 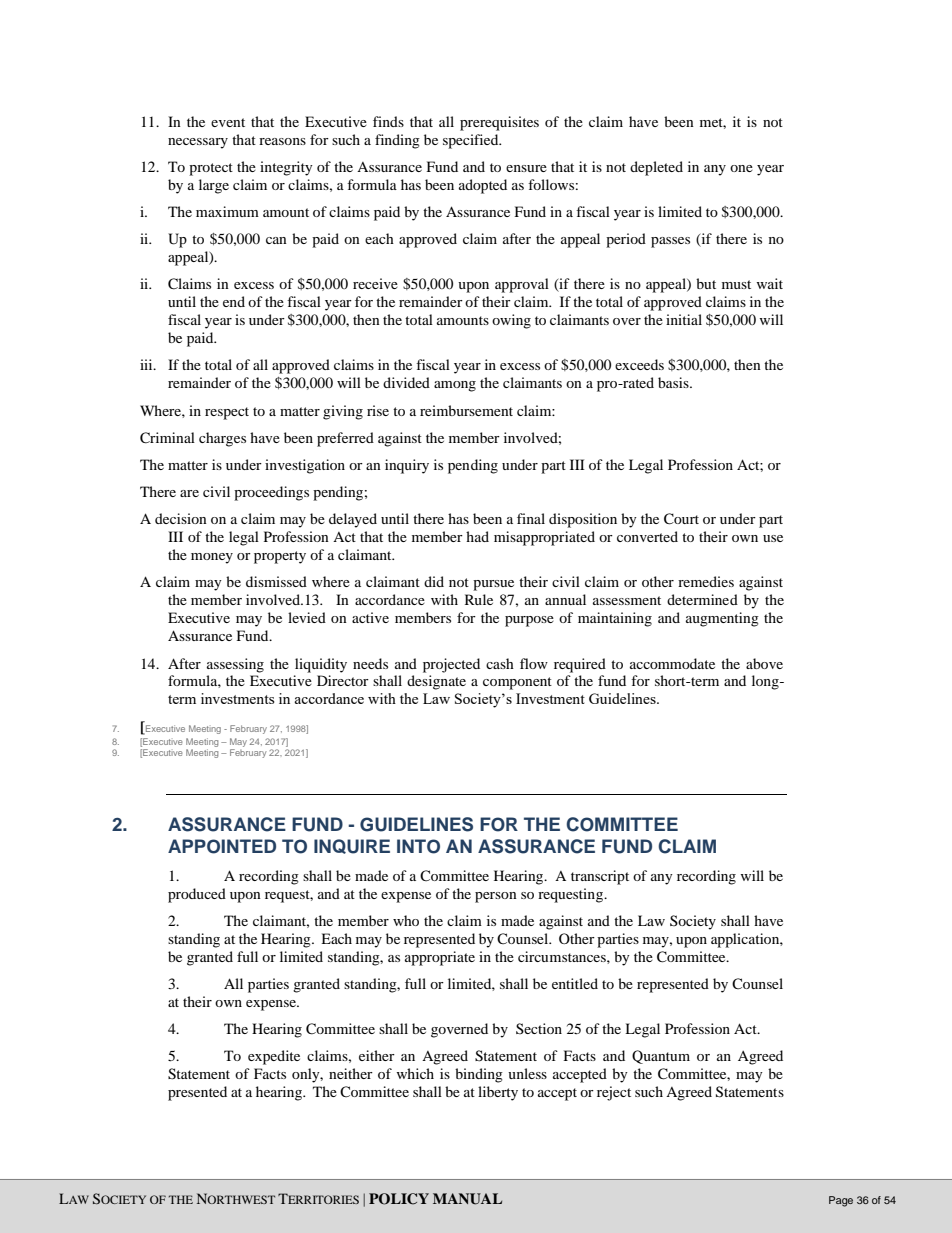 What do you see at coordinates (773, 538) in the document?
I see `use` at bounding box center [773, 538].
